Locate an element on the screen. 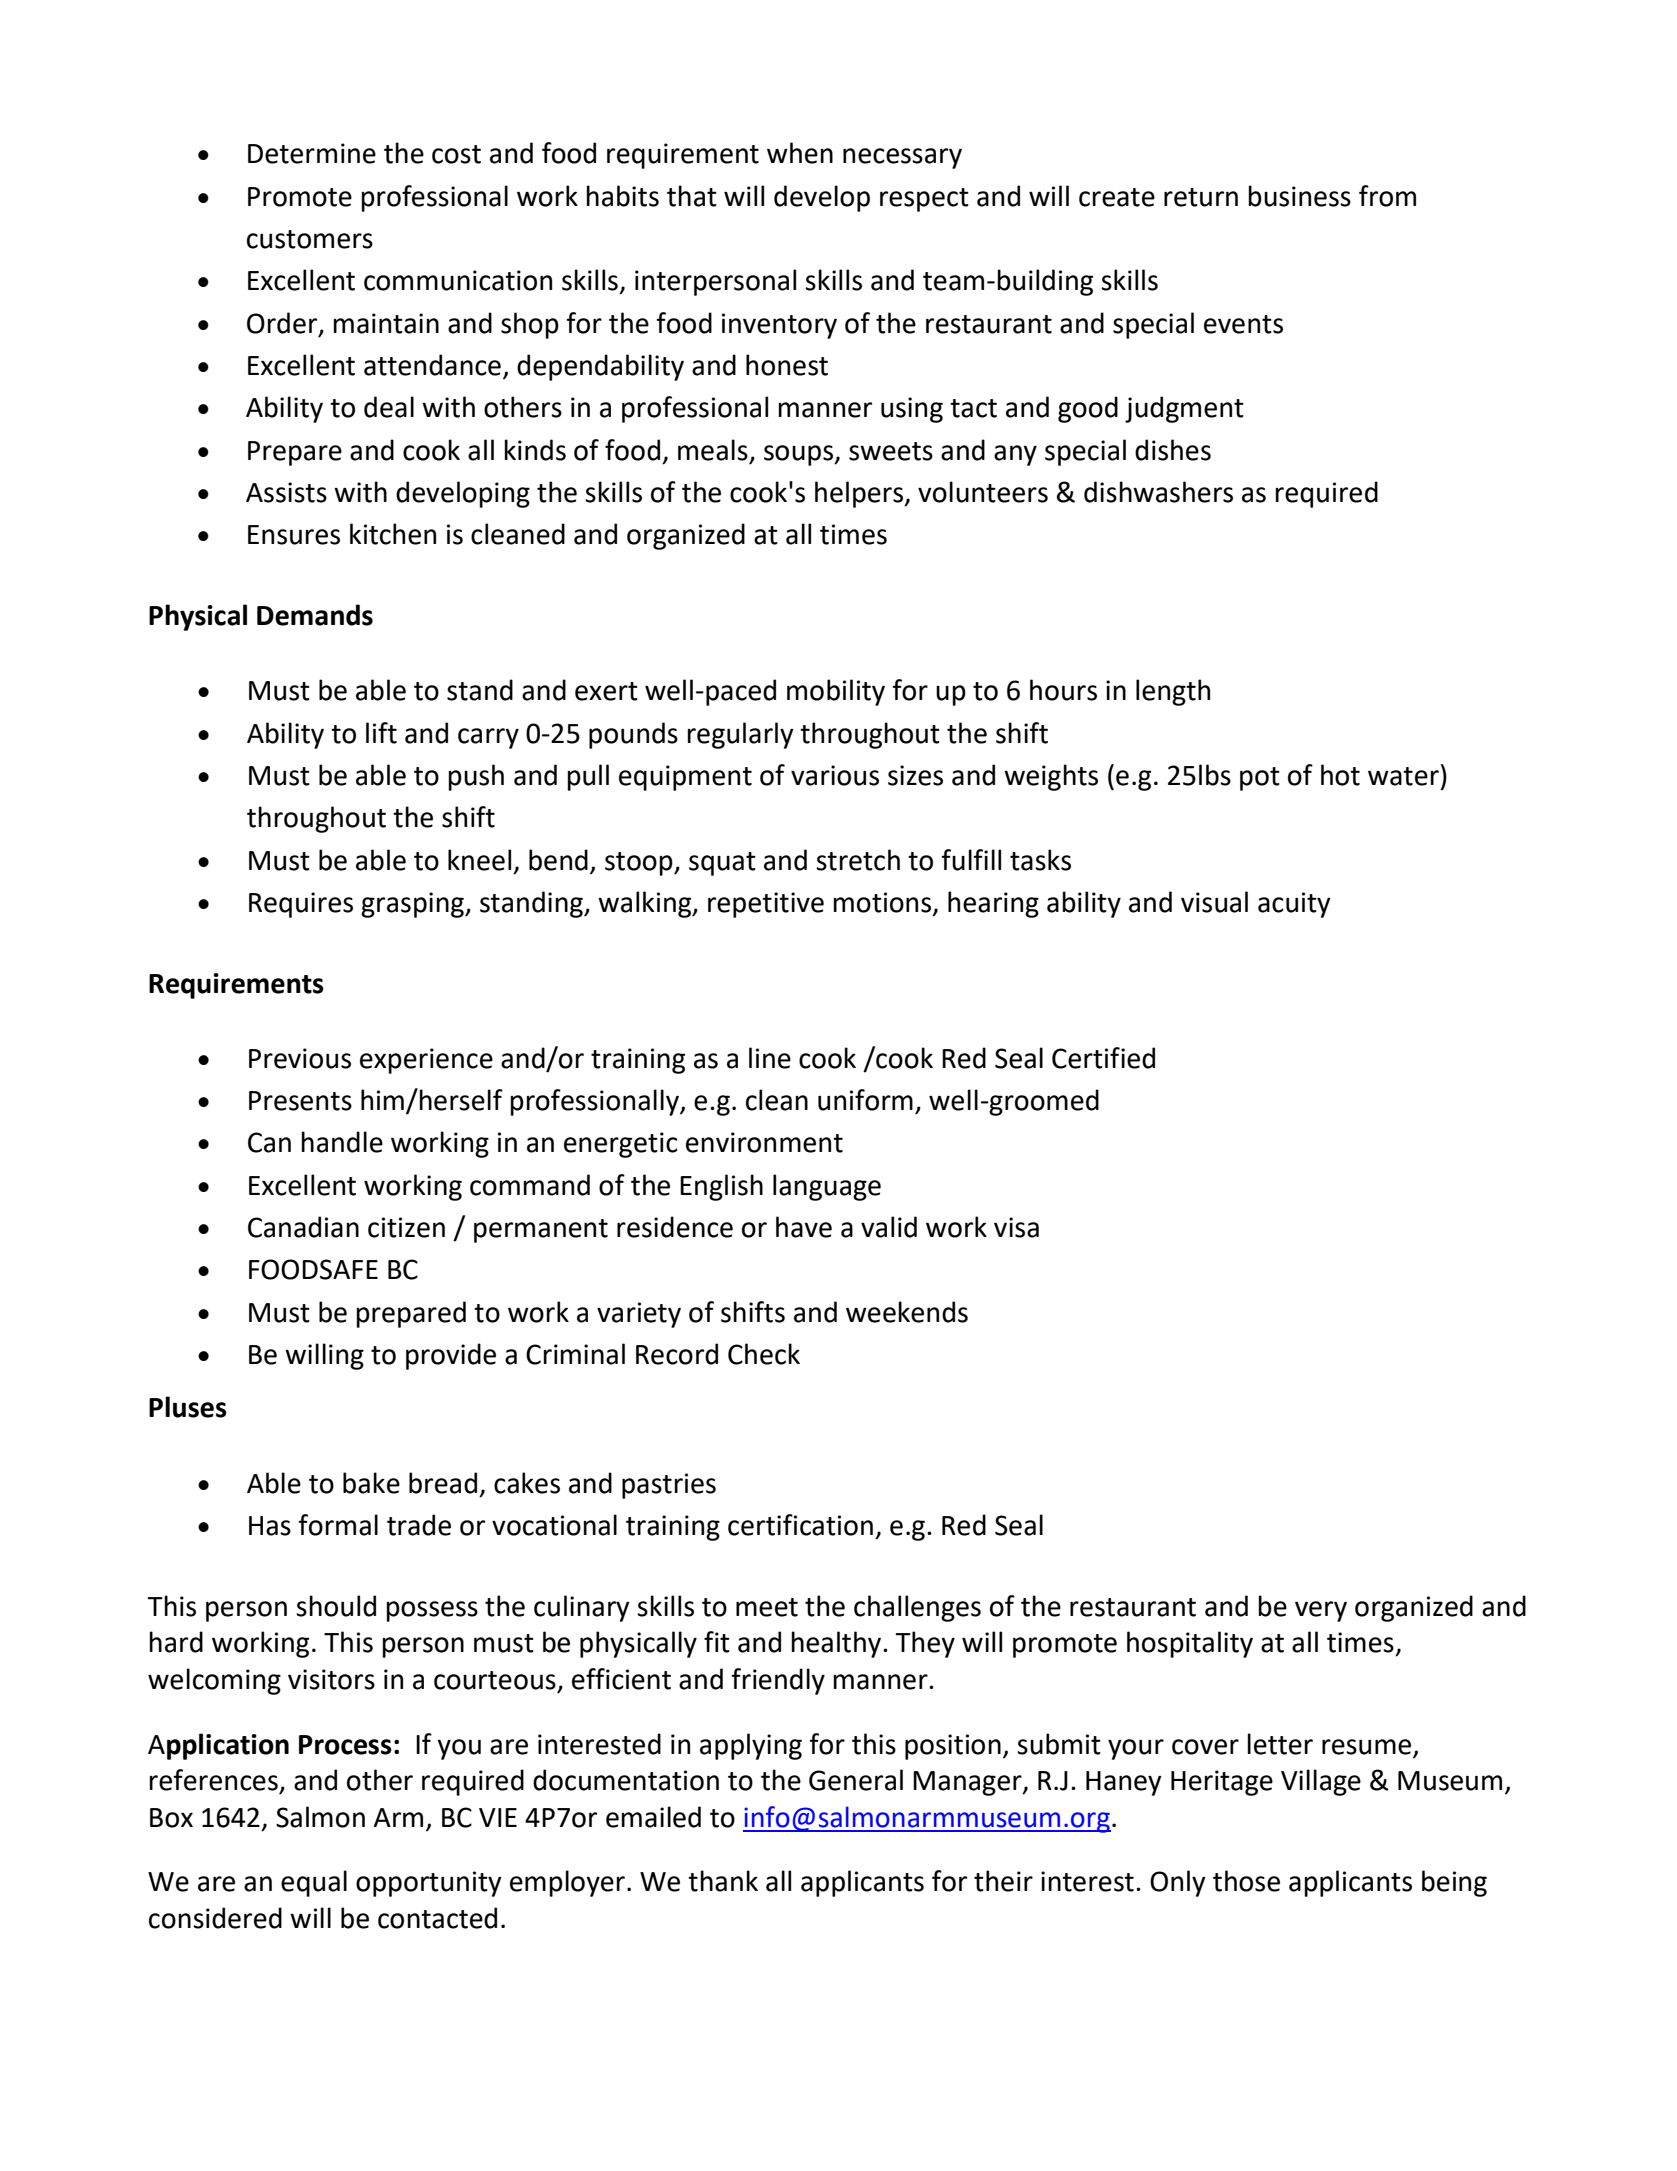  Canadian is located at coordinates (303, 1227).
